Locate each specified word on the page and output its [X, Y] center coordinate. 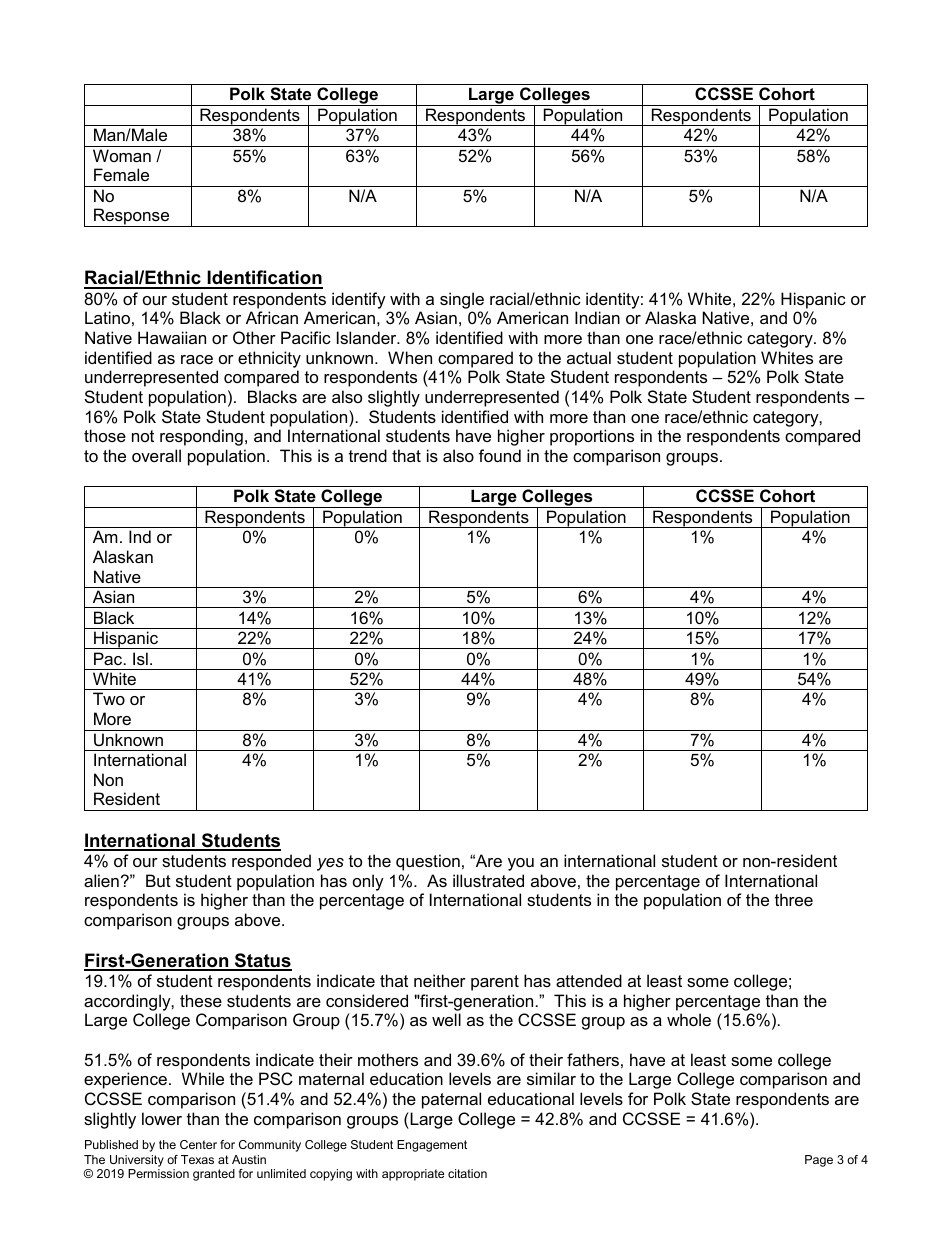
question [428, 862]
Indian [597, 317]
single [462, 300]
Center [198, 1144]
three [794, 899]
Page [819, 1161]
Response [132, 217]
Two [109, 698]
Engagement [432, 1146]
